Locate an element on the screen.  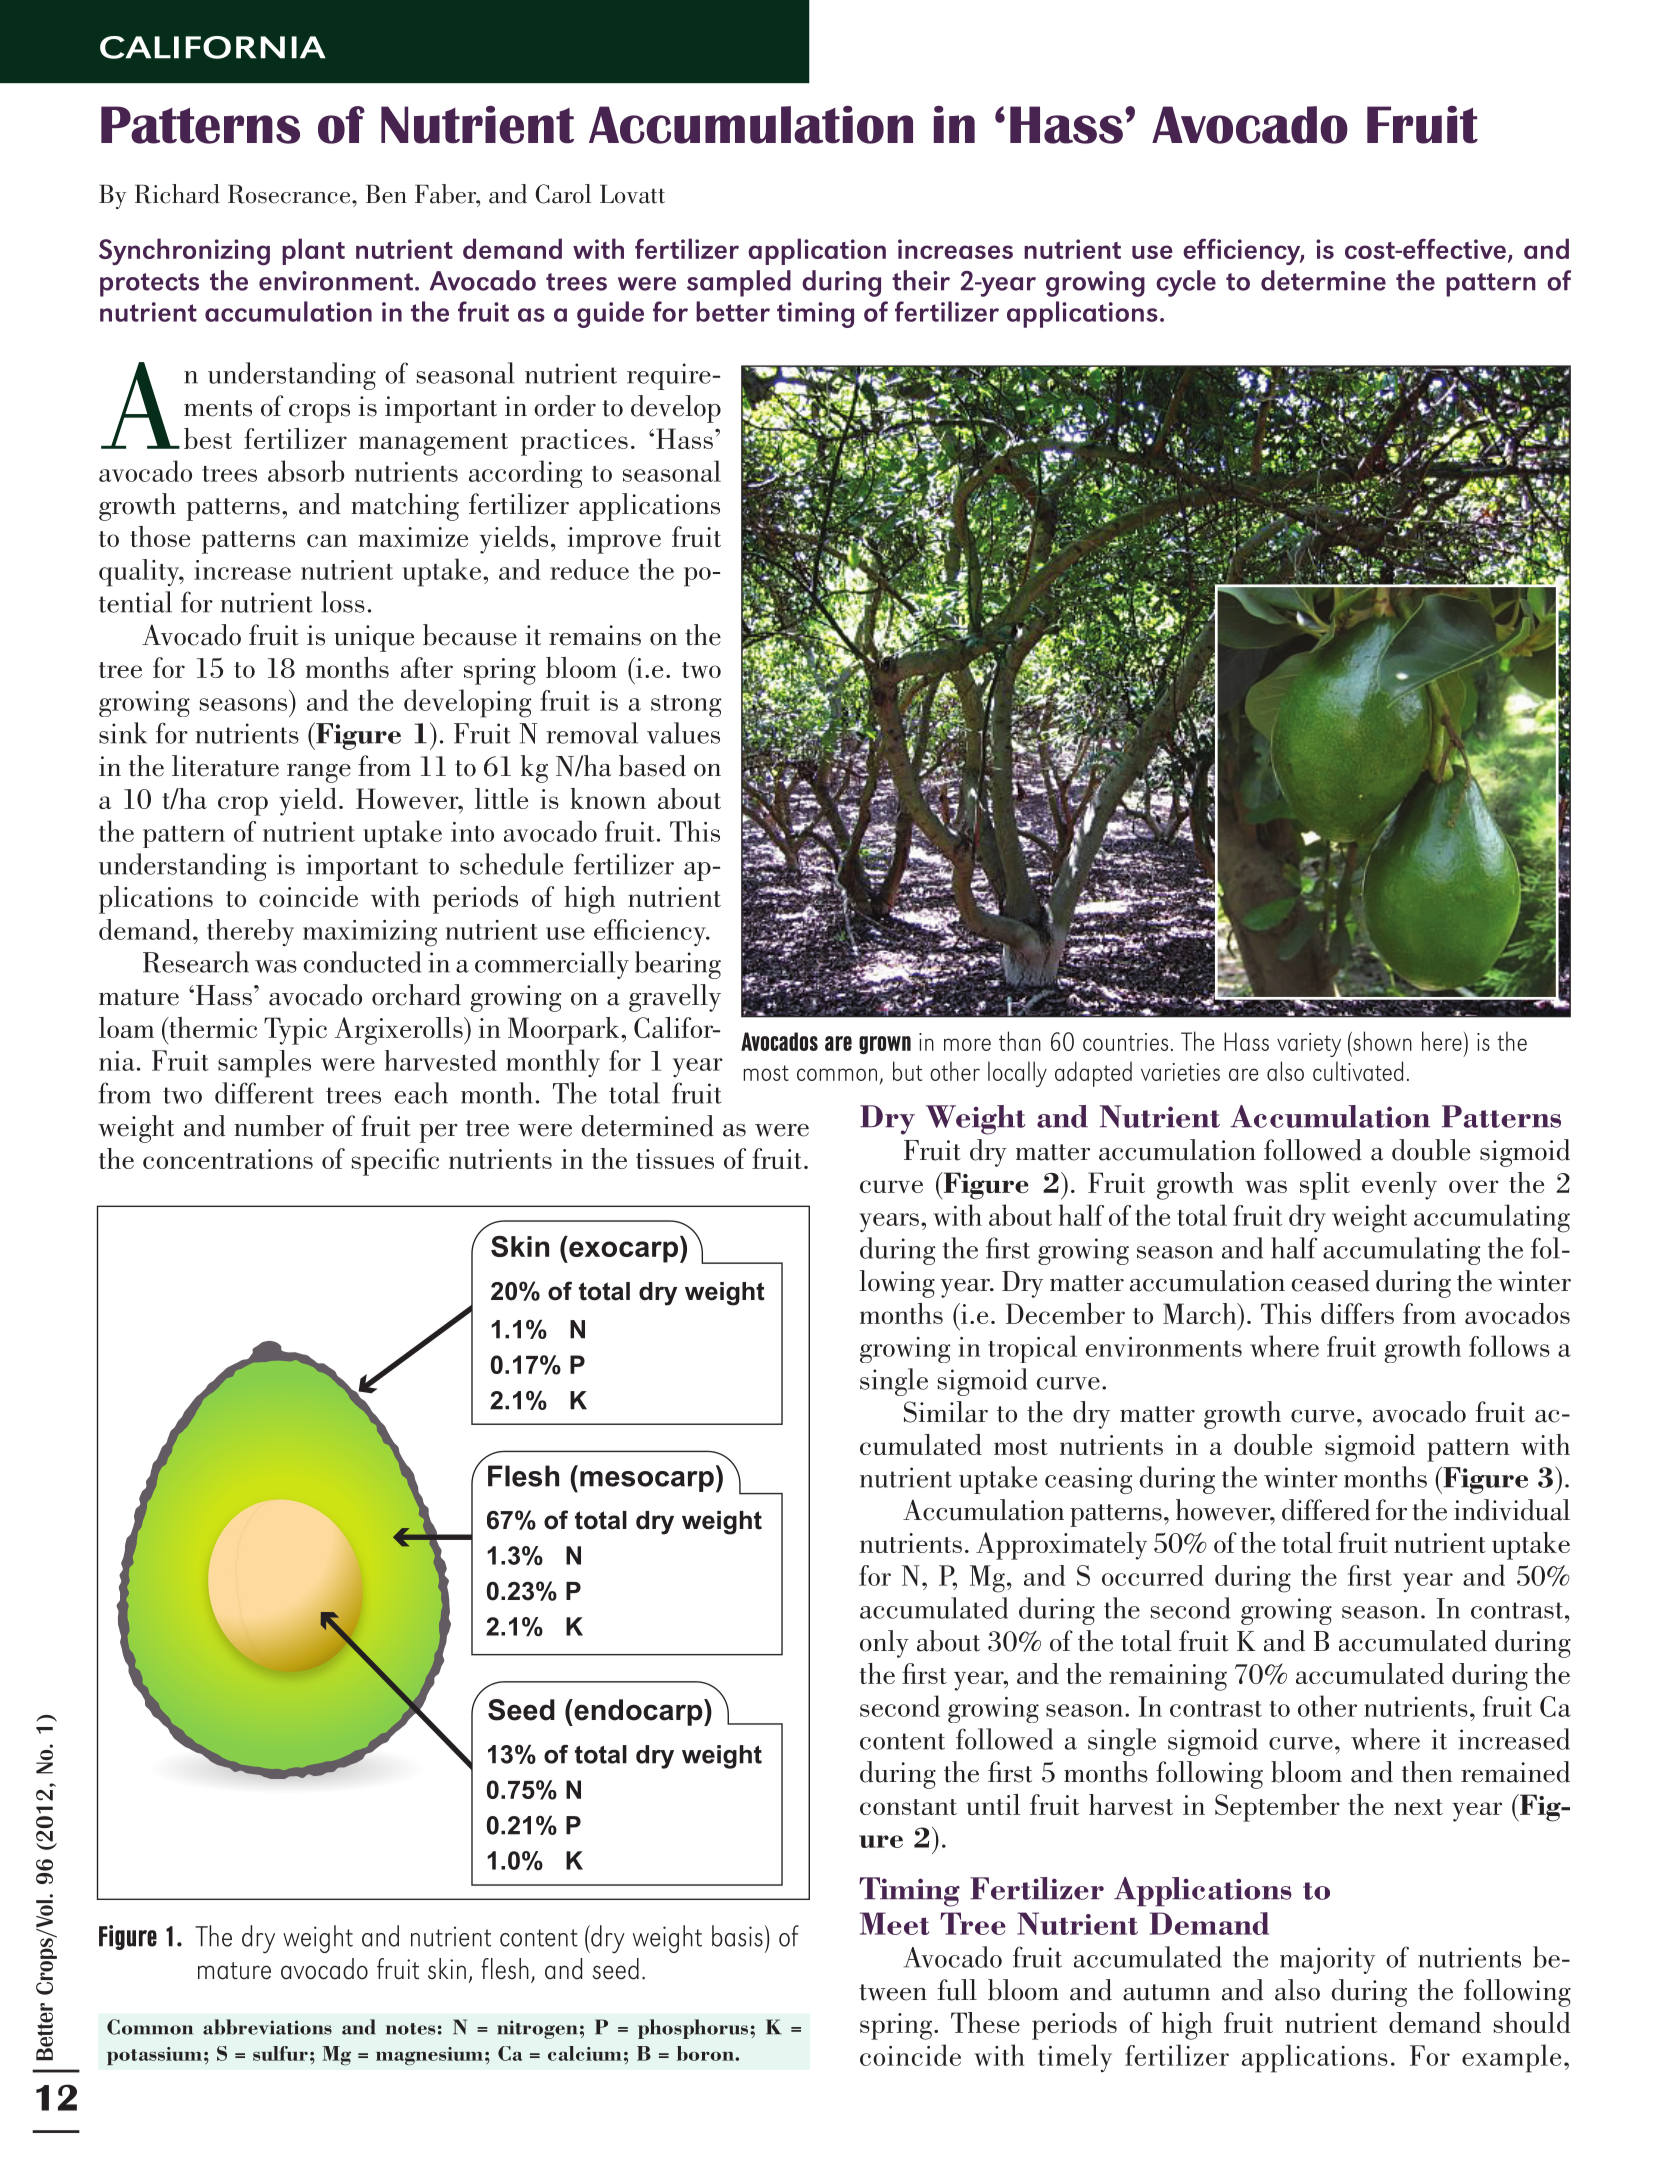
differs is located at coordinates (1357, 1313).
